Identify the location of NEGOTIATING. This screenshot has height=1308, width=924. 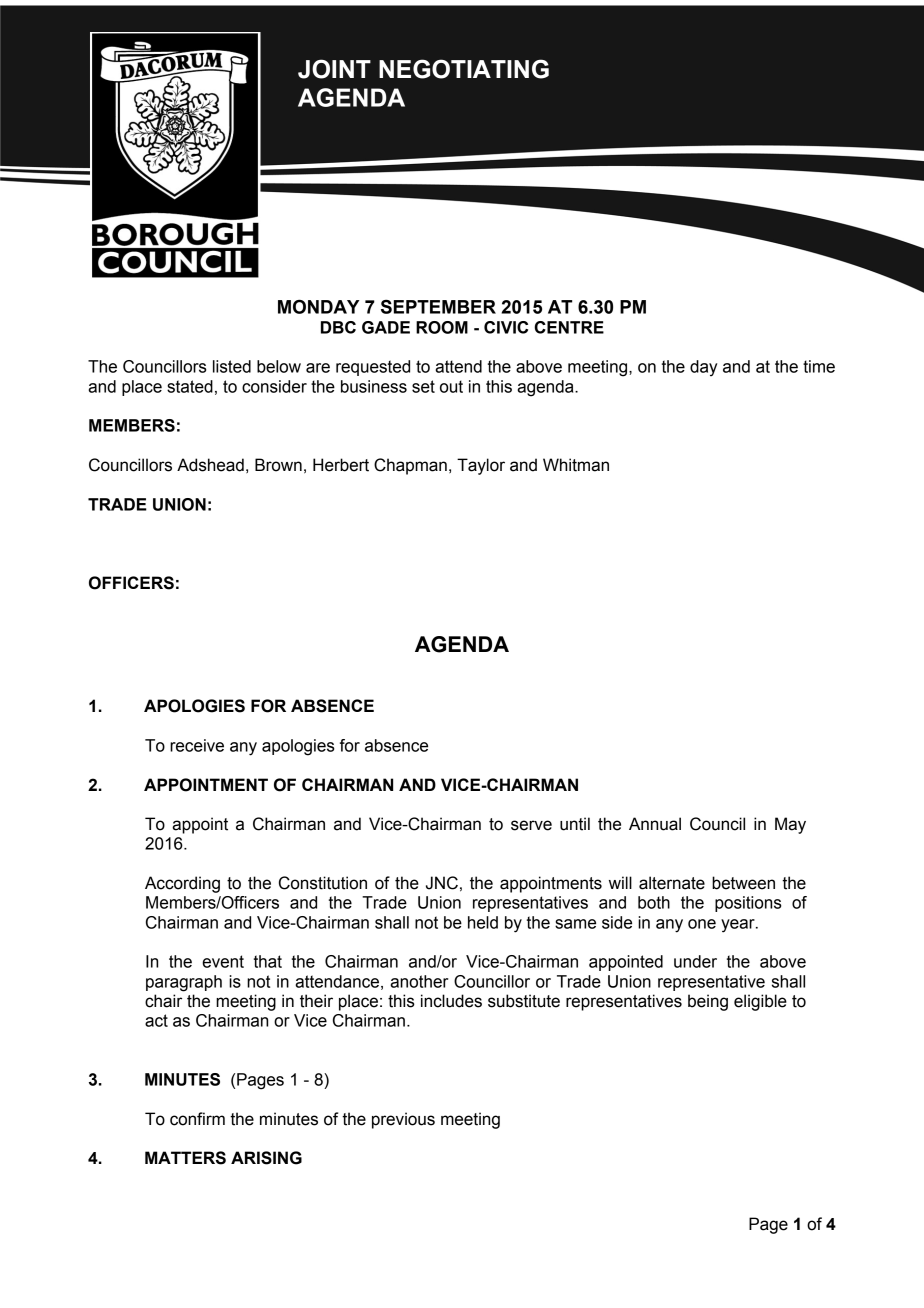
(464, 69).
